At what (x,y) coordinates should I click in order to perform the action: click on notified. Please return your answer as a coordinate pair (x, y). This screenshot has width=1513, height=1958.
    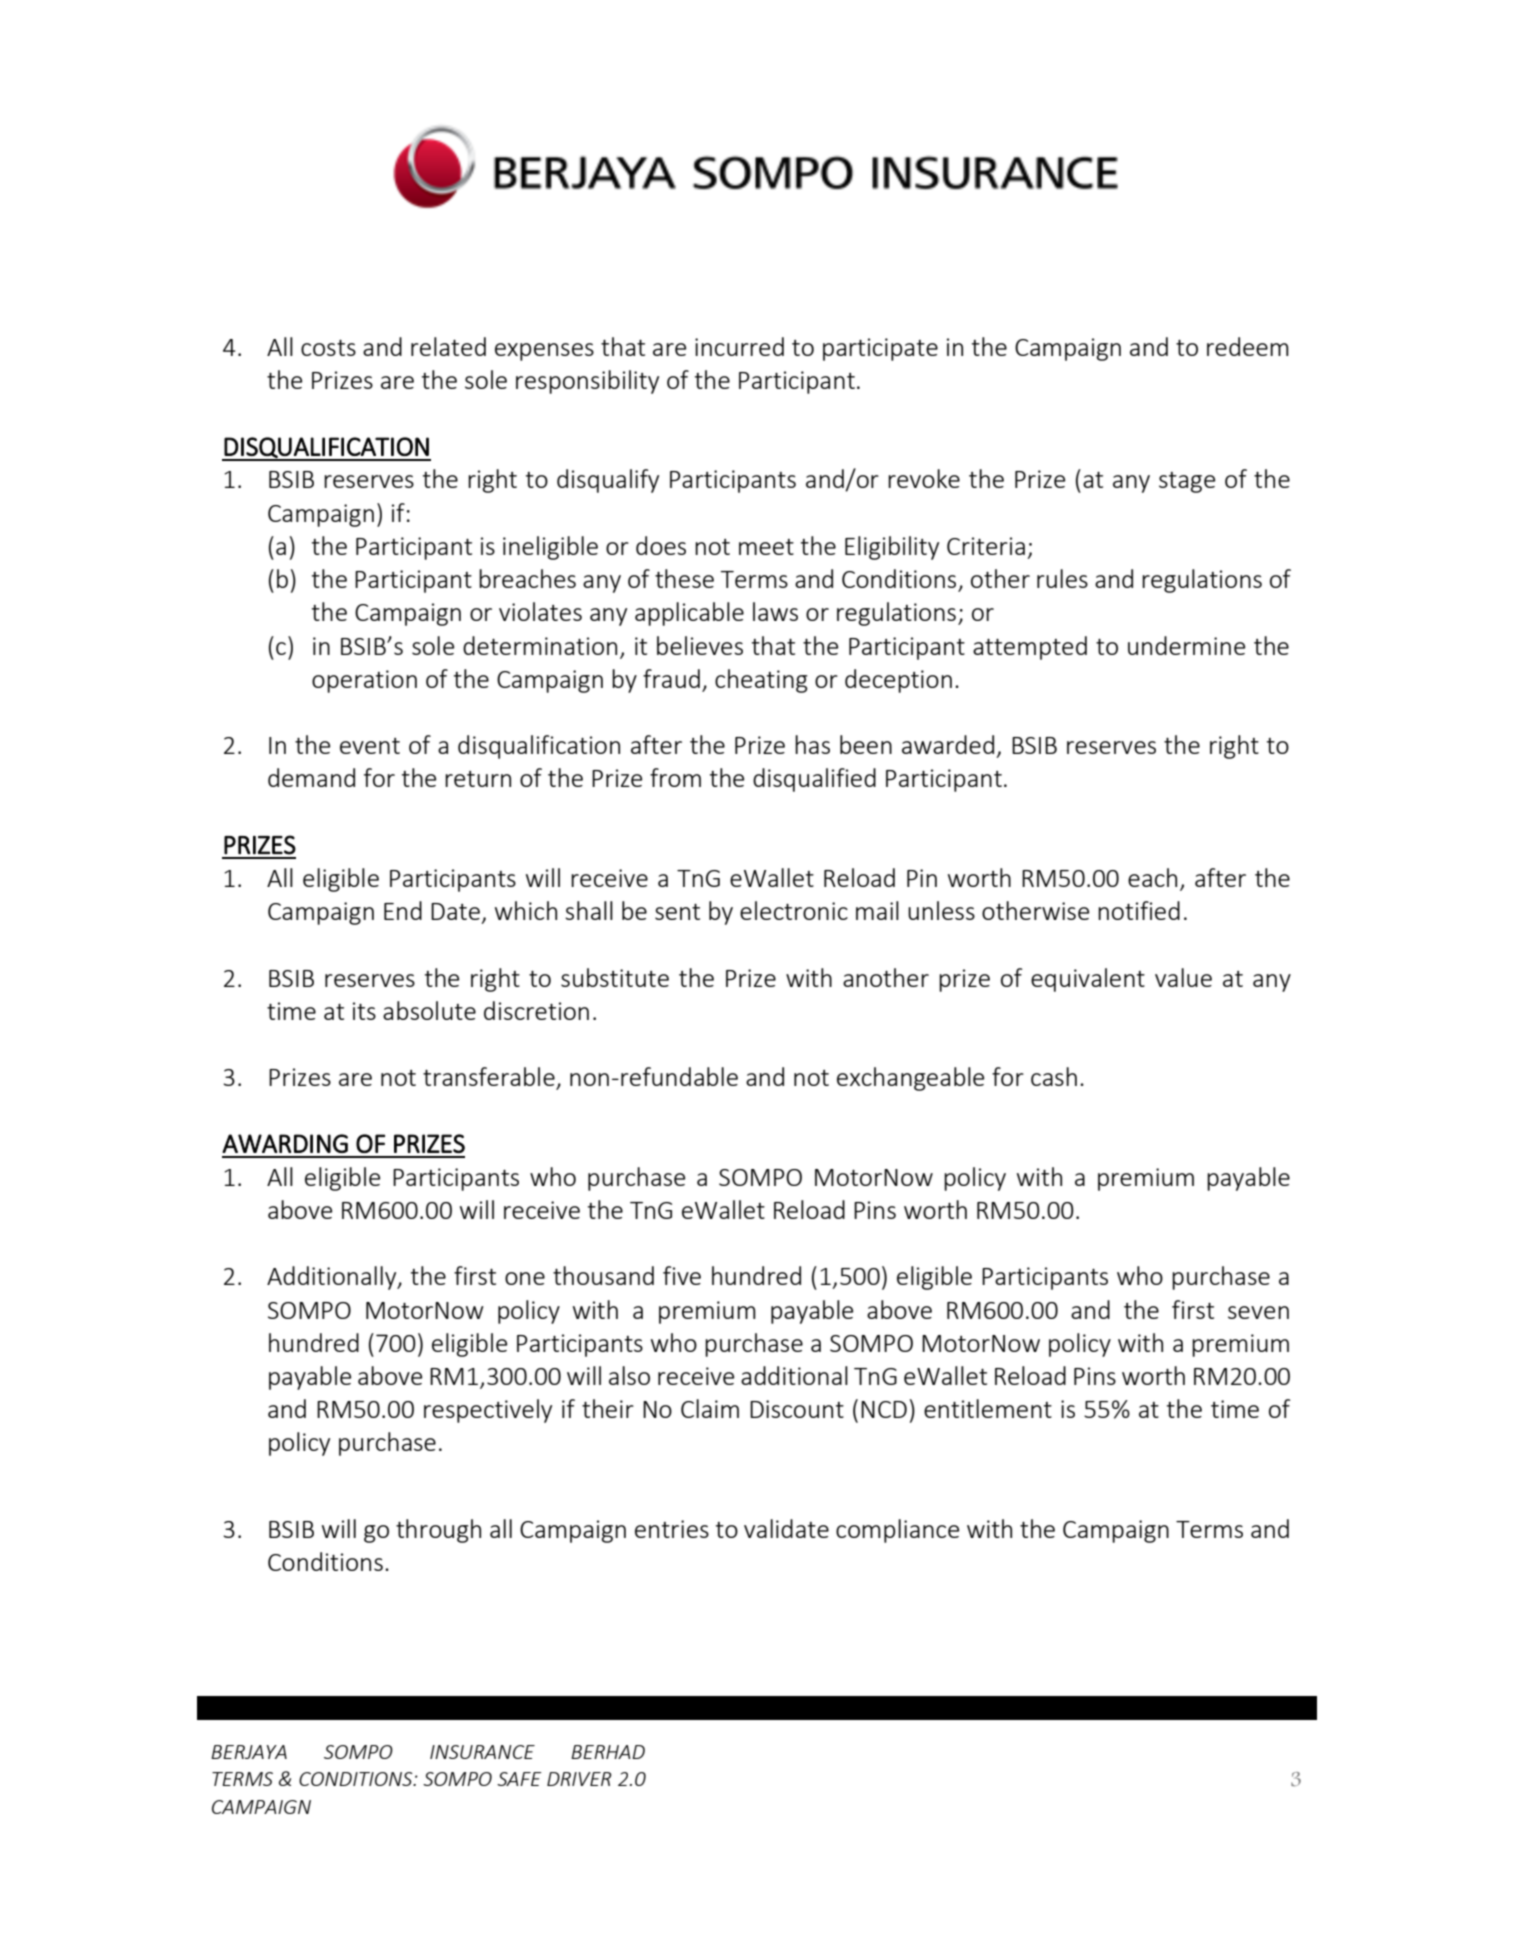
    Looking at the image, I should click on (1139, 910).
